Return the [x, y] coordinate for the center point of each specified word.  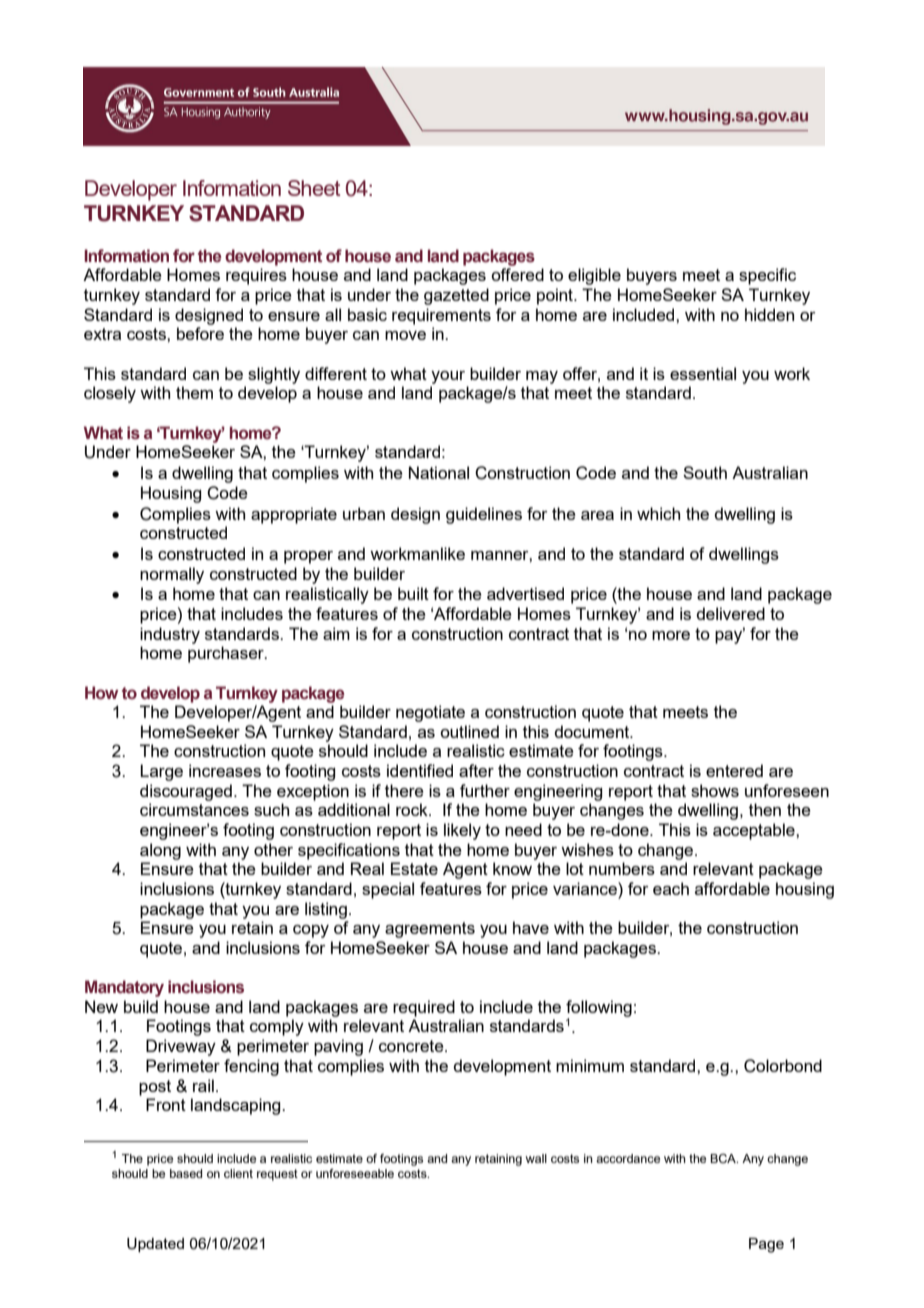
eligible [594, 276]
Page [766, 1245]
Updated [155, 1245]
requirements [441, 316]
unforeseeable [355, 1173]
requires [256, 276]
